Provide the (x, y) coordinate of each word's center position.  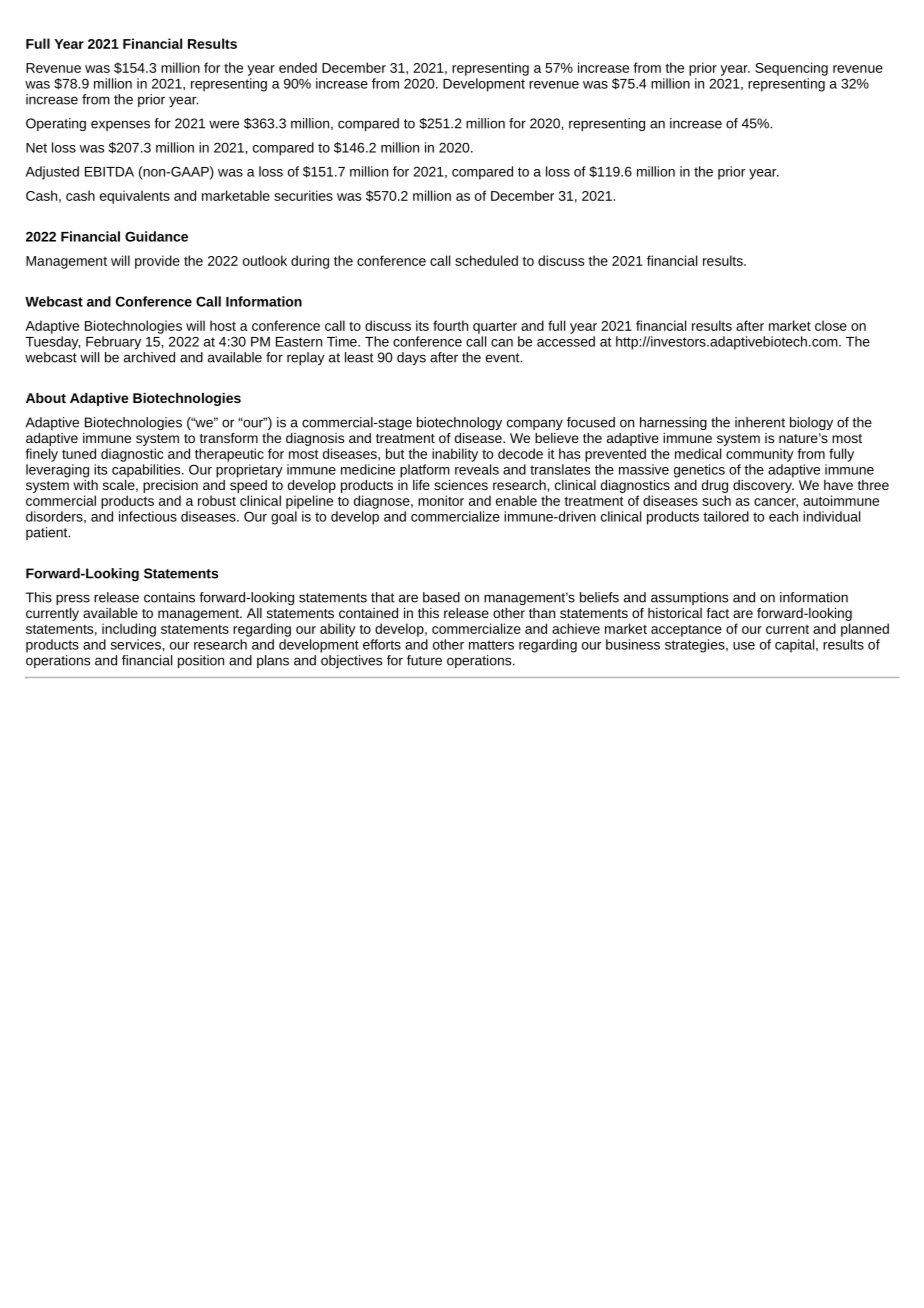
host (223, 325)
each (783, 516)
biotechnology (459, 423)
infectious (148, 516)
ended (298, 67)
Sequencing (791, 69)
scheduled (486, 260)
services (137, 644)
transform (229, 438)
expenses (120, 125)
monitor (441, 500)
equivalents (135, 197)
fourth (450, 325)
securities (303, 195)
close (831, 325)
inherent (760, 422)
